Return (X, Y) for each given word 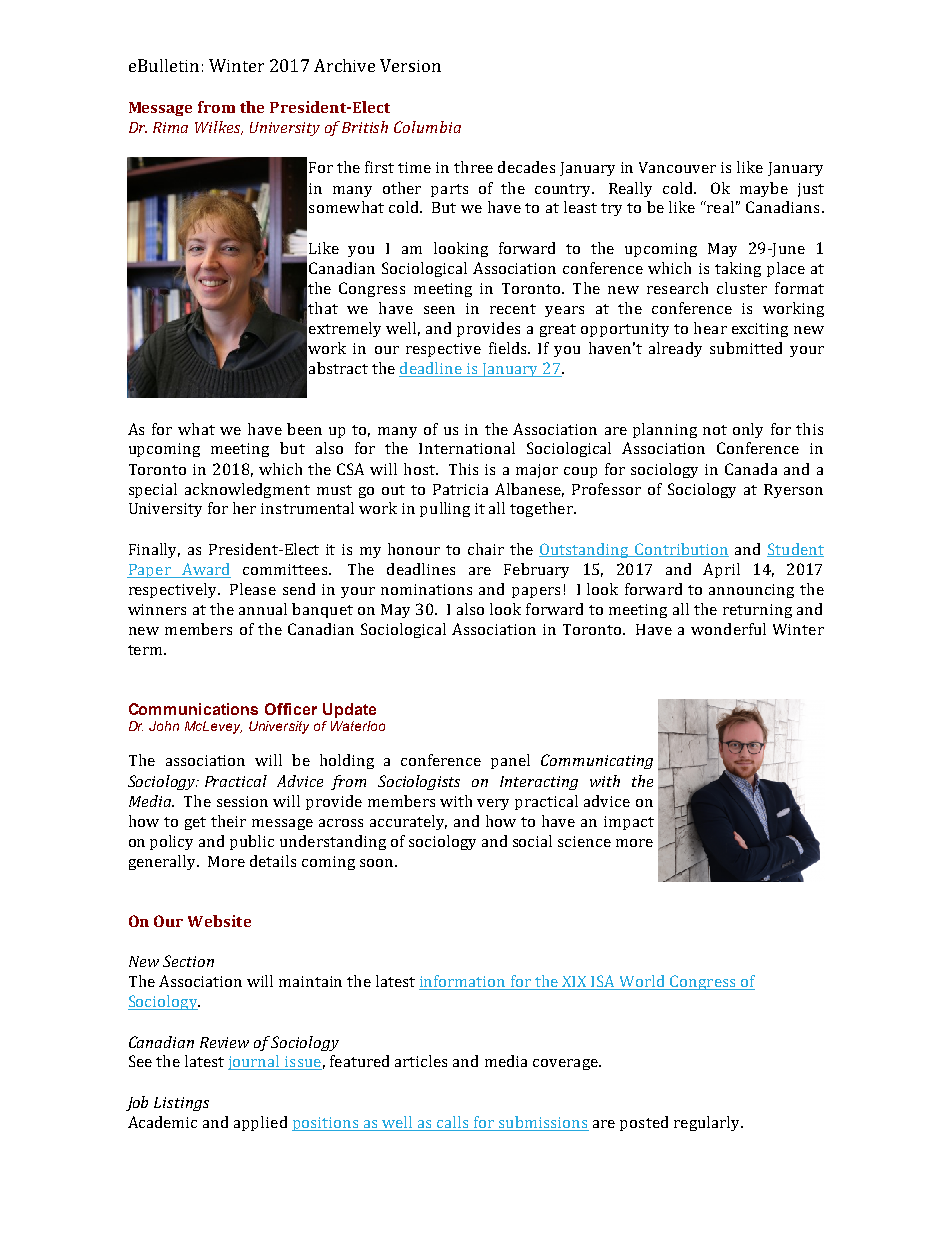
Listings (181, 1104)
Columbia (427, 127)
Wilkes (219, 128)
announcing (751, 591)
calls (453, 1123)
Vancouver (677, 167)
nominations (426, 589)
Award (205, 570)
